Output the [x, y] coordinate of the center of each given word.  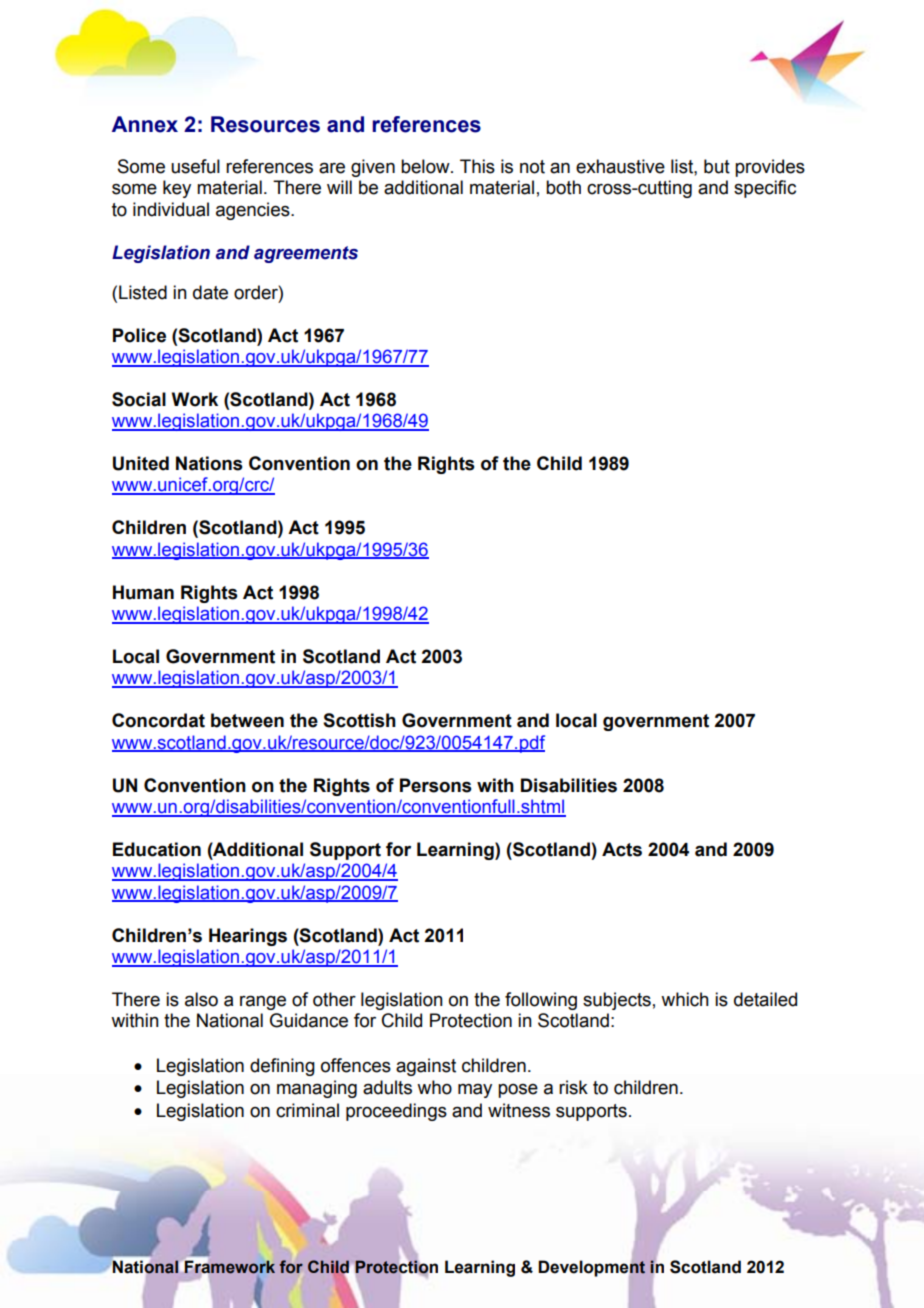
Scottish [359, 720]
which [685, 999]
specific [765, 189]
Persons [436, 785]
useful [195, 166]
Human [143, 592]
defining [282, 1067]
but [717, 166]
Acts [622, 849]
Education [157, 849]
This [477, 166]
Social [139, 399]
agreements [306, 254]
